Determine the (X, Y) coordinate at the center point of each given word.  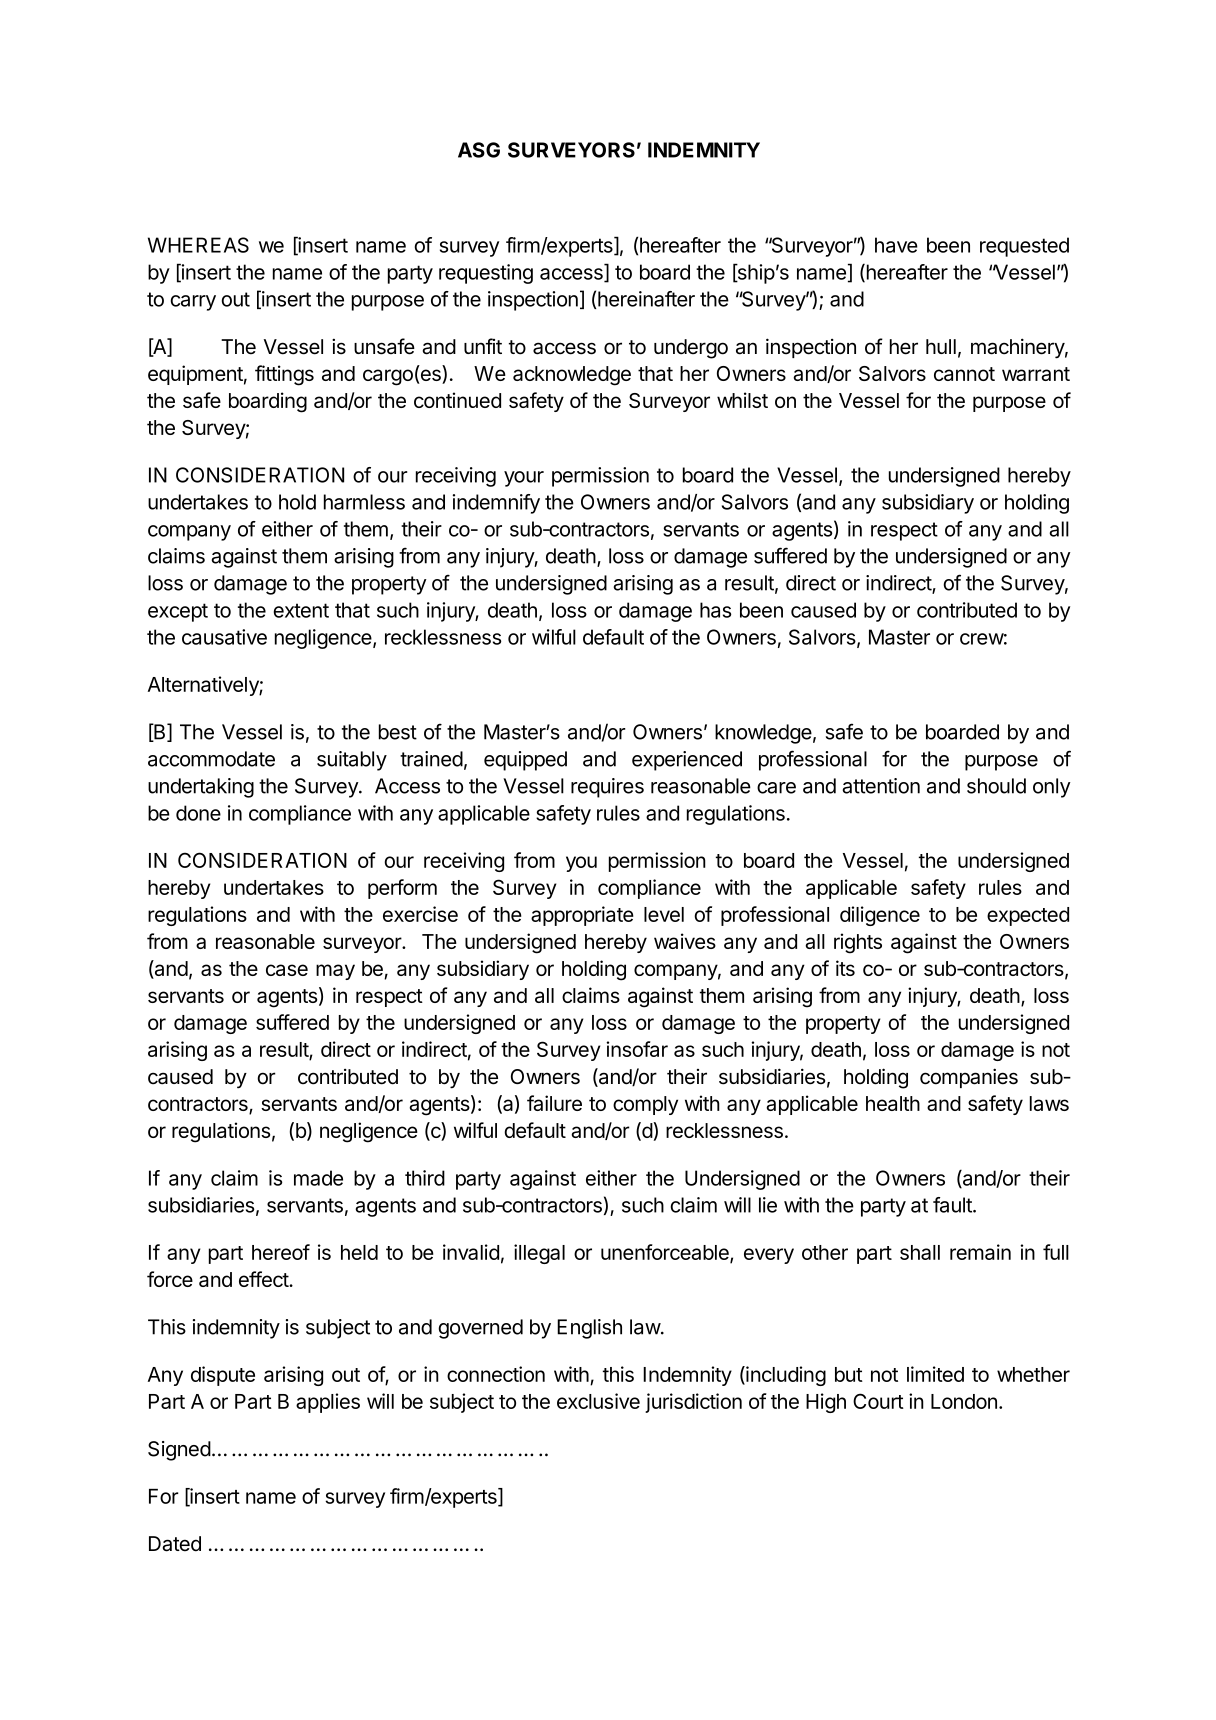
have (896, 245)
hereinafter (646, 299)
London (964, 1401)
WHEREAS (198, 245)
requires (607, 788)
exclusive (598, 1401)
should (996, 786)
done (198, 813)
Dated (175, 1544)
